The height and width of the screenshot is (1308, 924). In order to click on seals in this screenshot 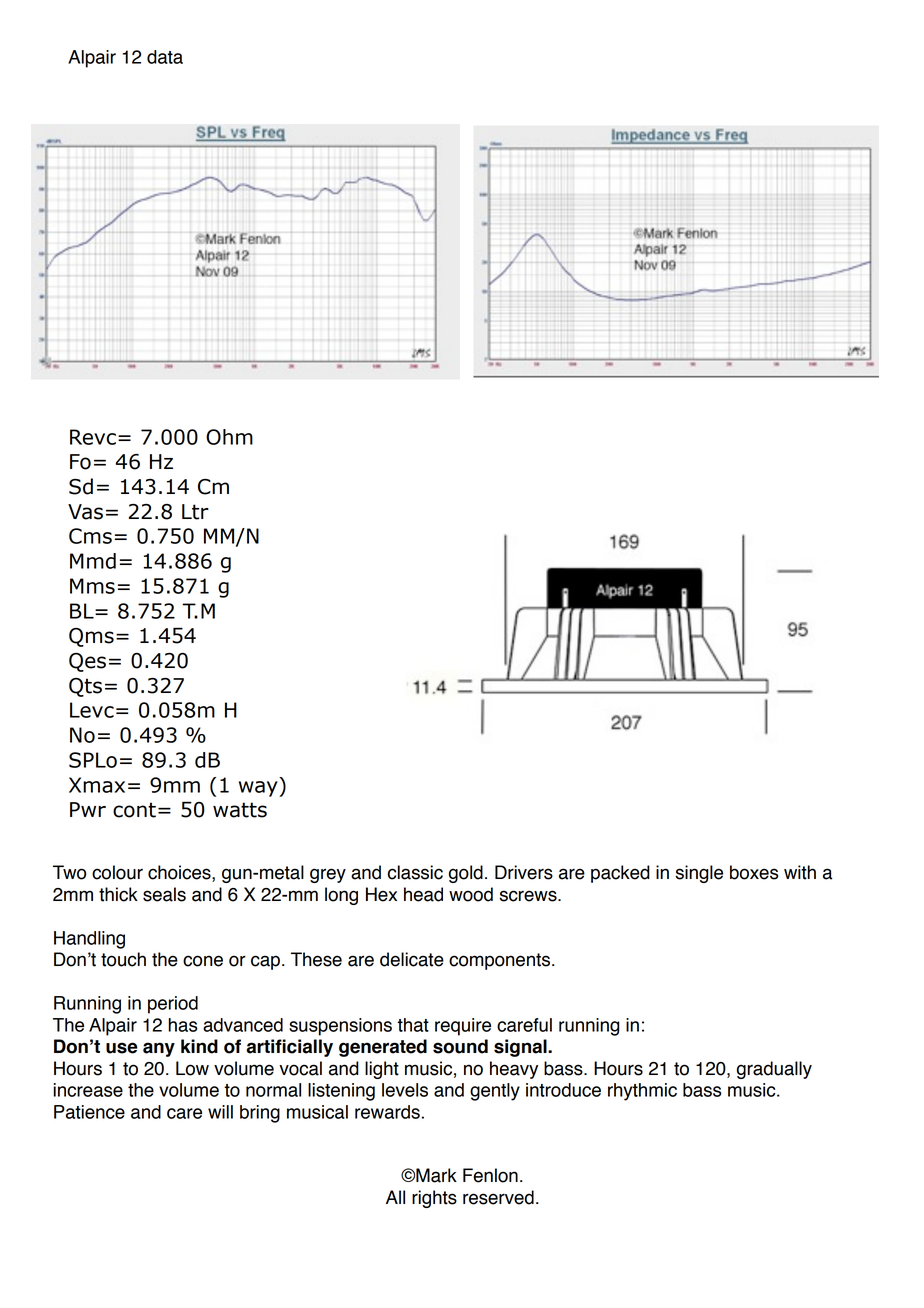, I will do `click(164, 894)`.
